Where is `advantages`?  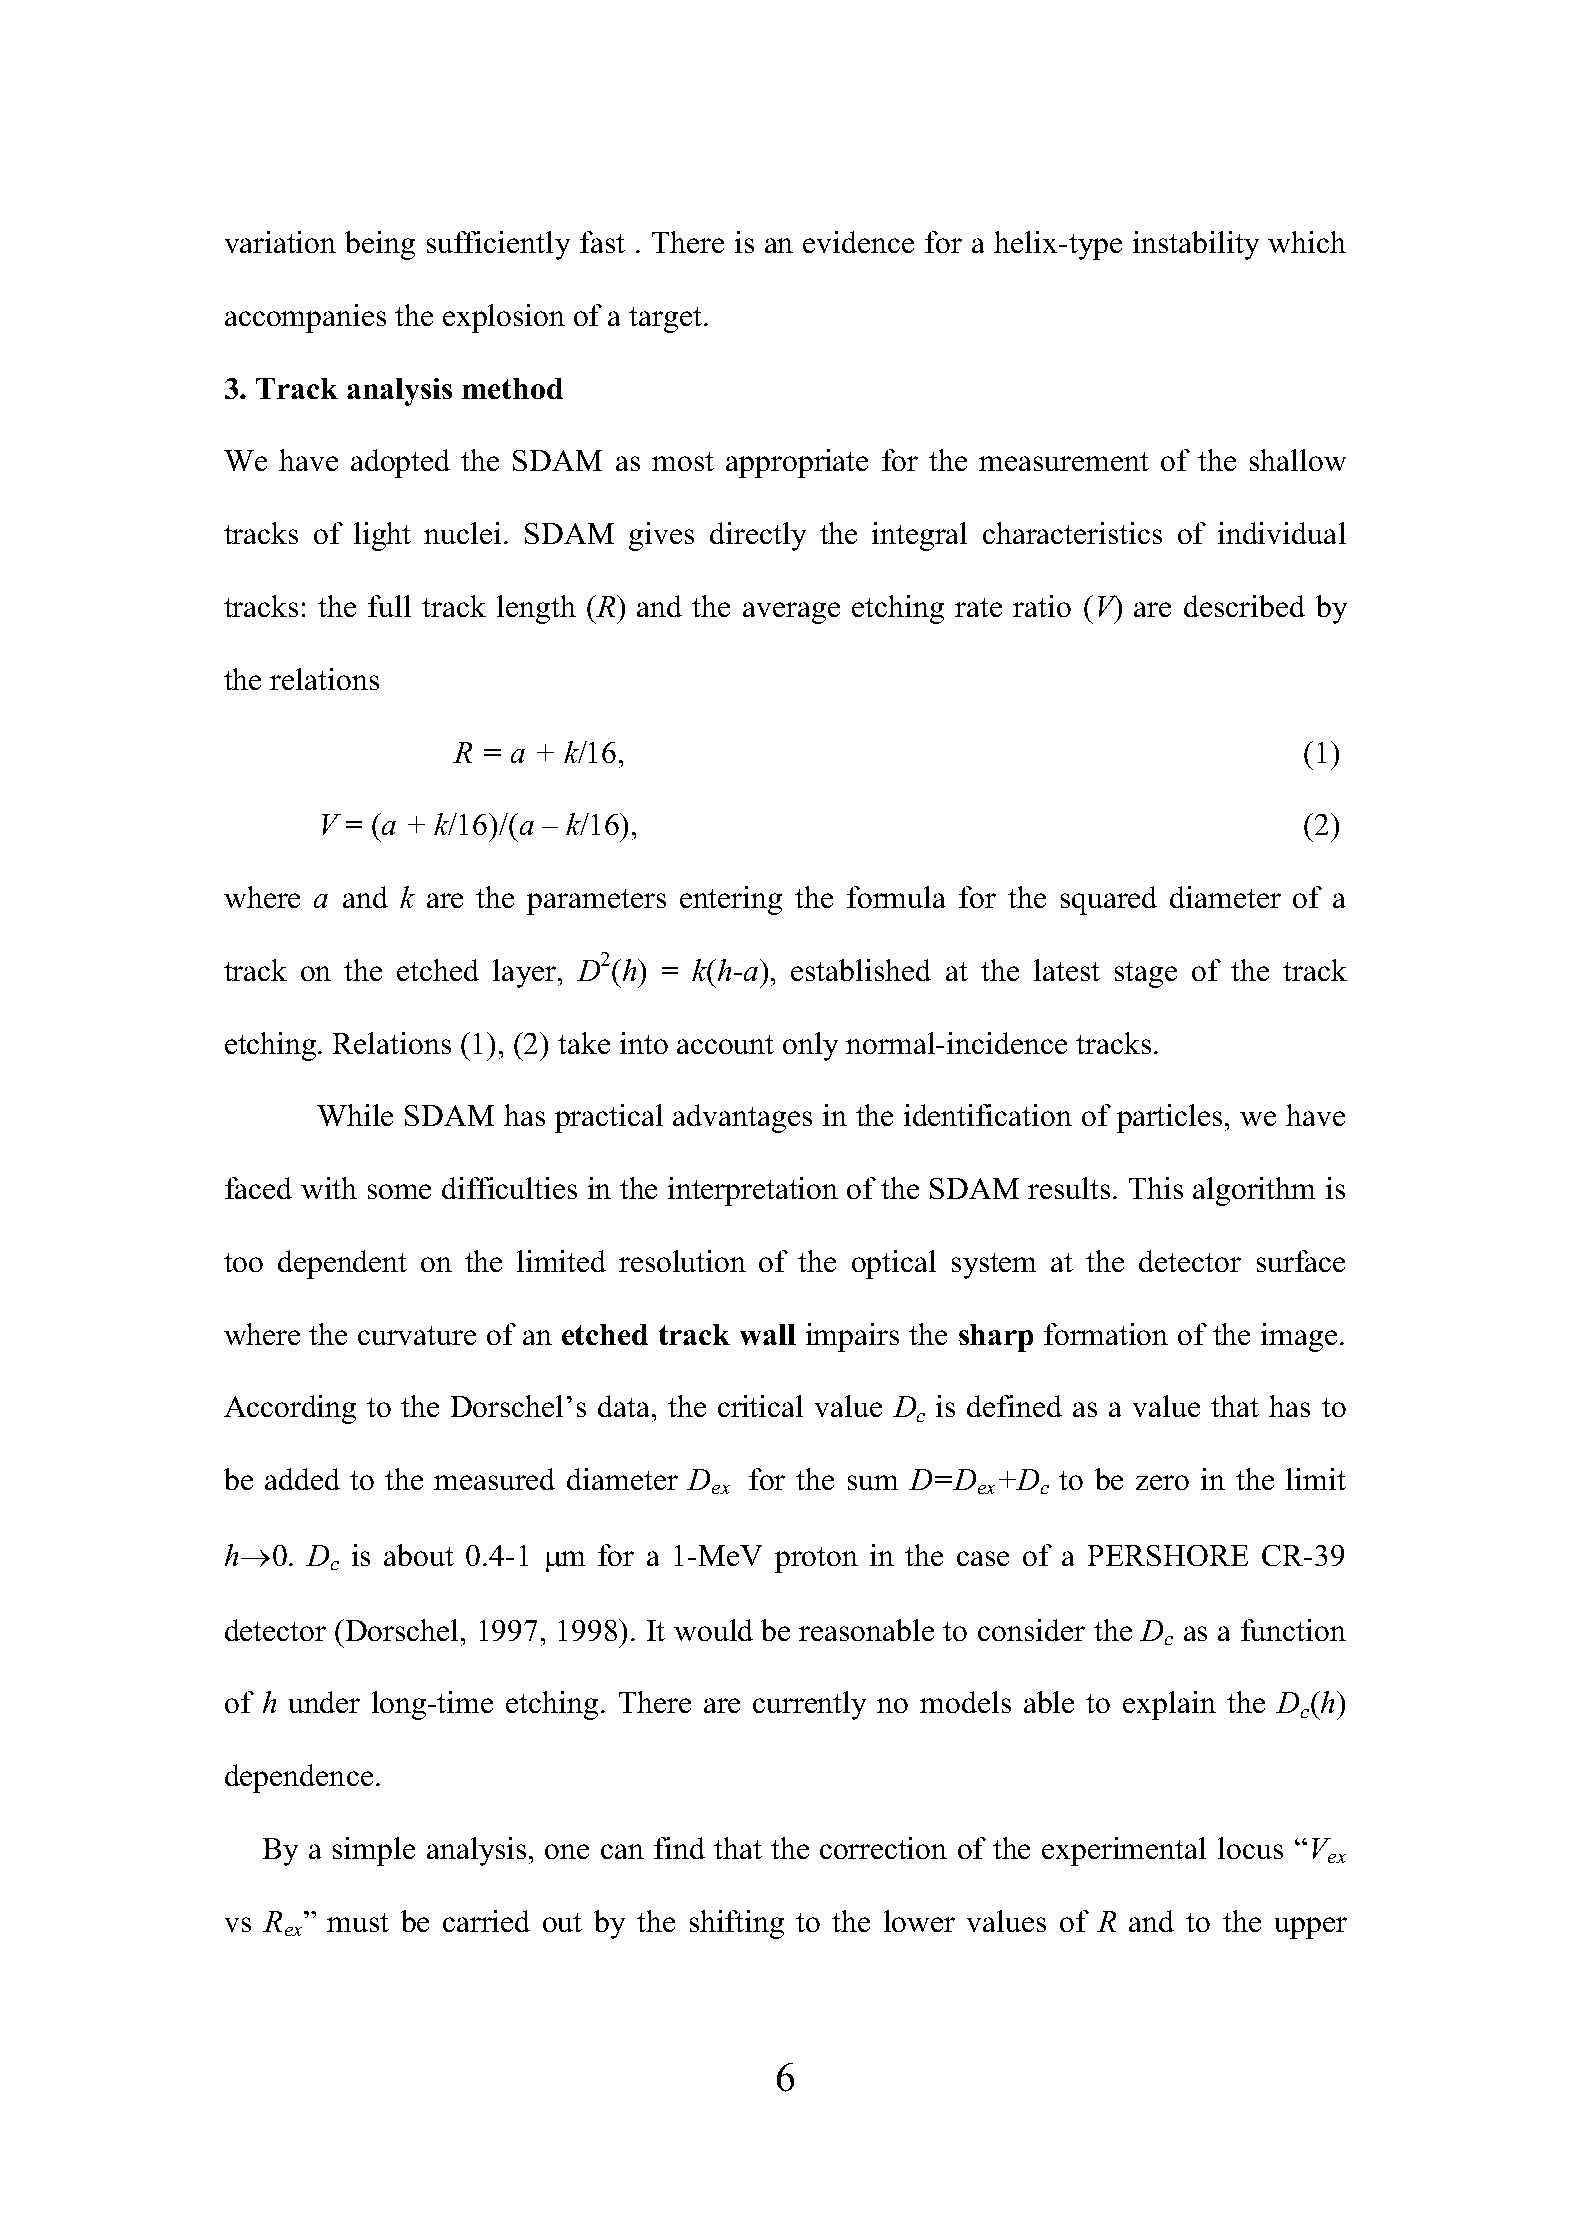 advantages is located at coordinates (742, 1118).
